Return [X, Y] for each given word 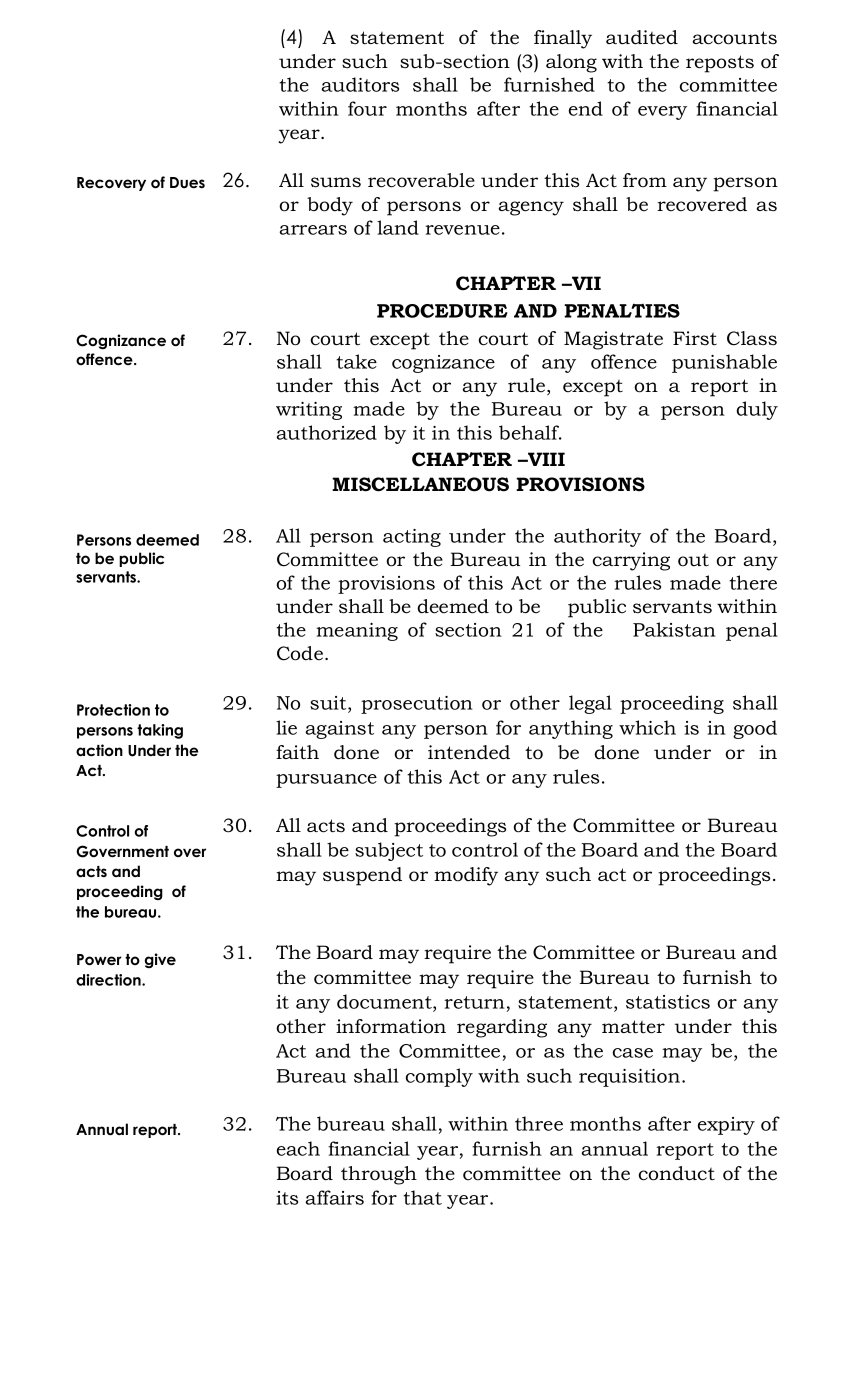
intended [469, 752]
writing [309, 411]
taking [160, 731]
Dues [187, 183]
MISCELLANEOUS [420, 484]
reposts [720, 64]
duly [757, 410]
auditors [360, 84]
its [287, 1198]
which [647, 727]
